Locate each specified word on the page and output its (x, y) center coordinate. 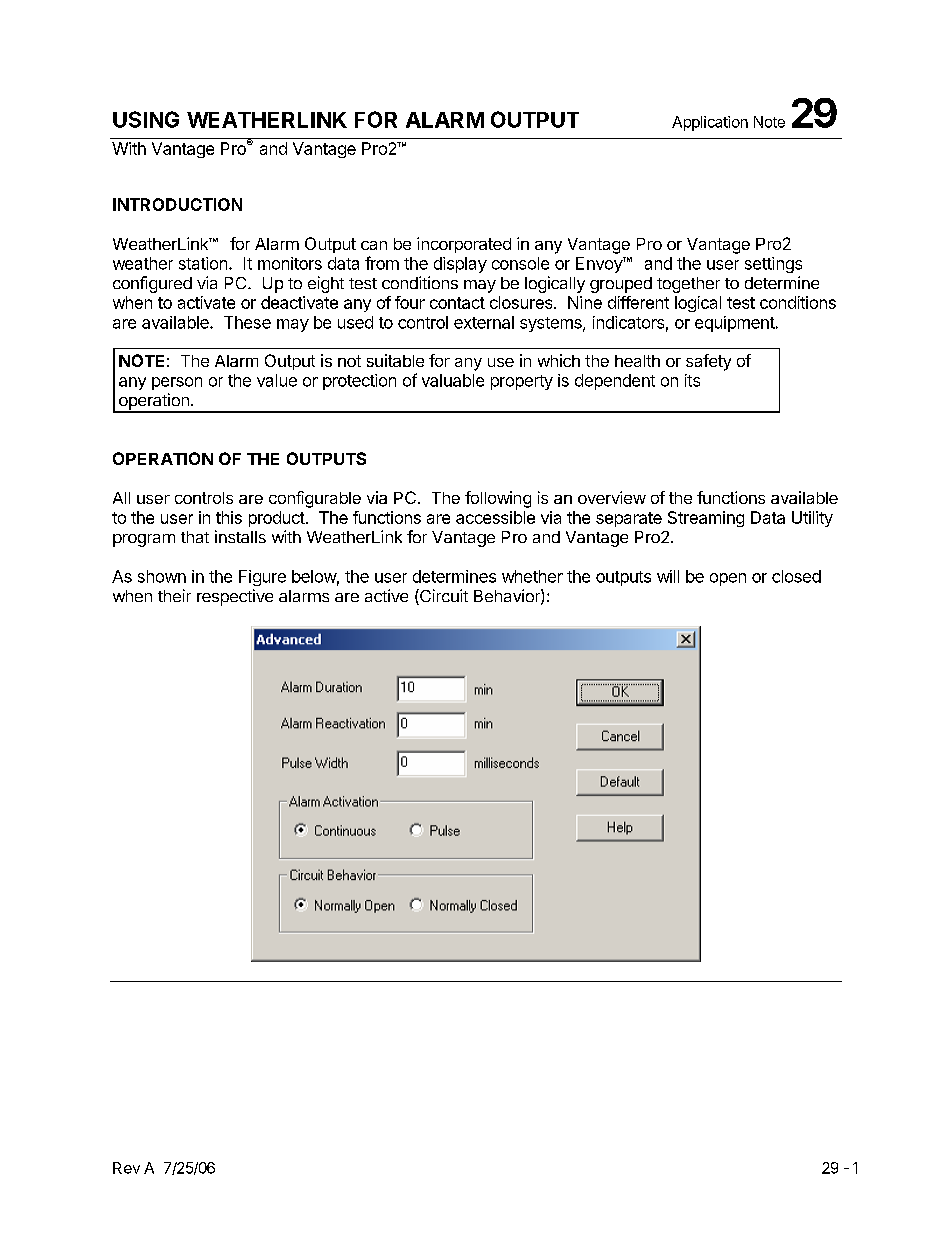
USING (146, 119)
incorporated (464, 245)
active (386, 595)
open (728, 579)
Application (710, 123)
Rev (126, 1168)
